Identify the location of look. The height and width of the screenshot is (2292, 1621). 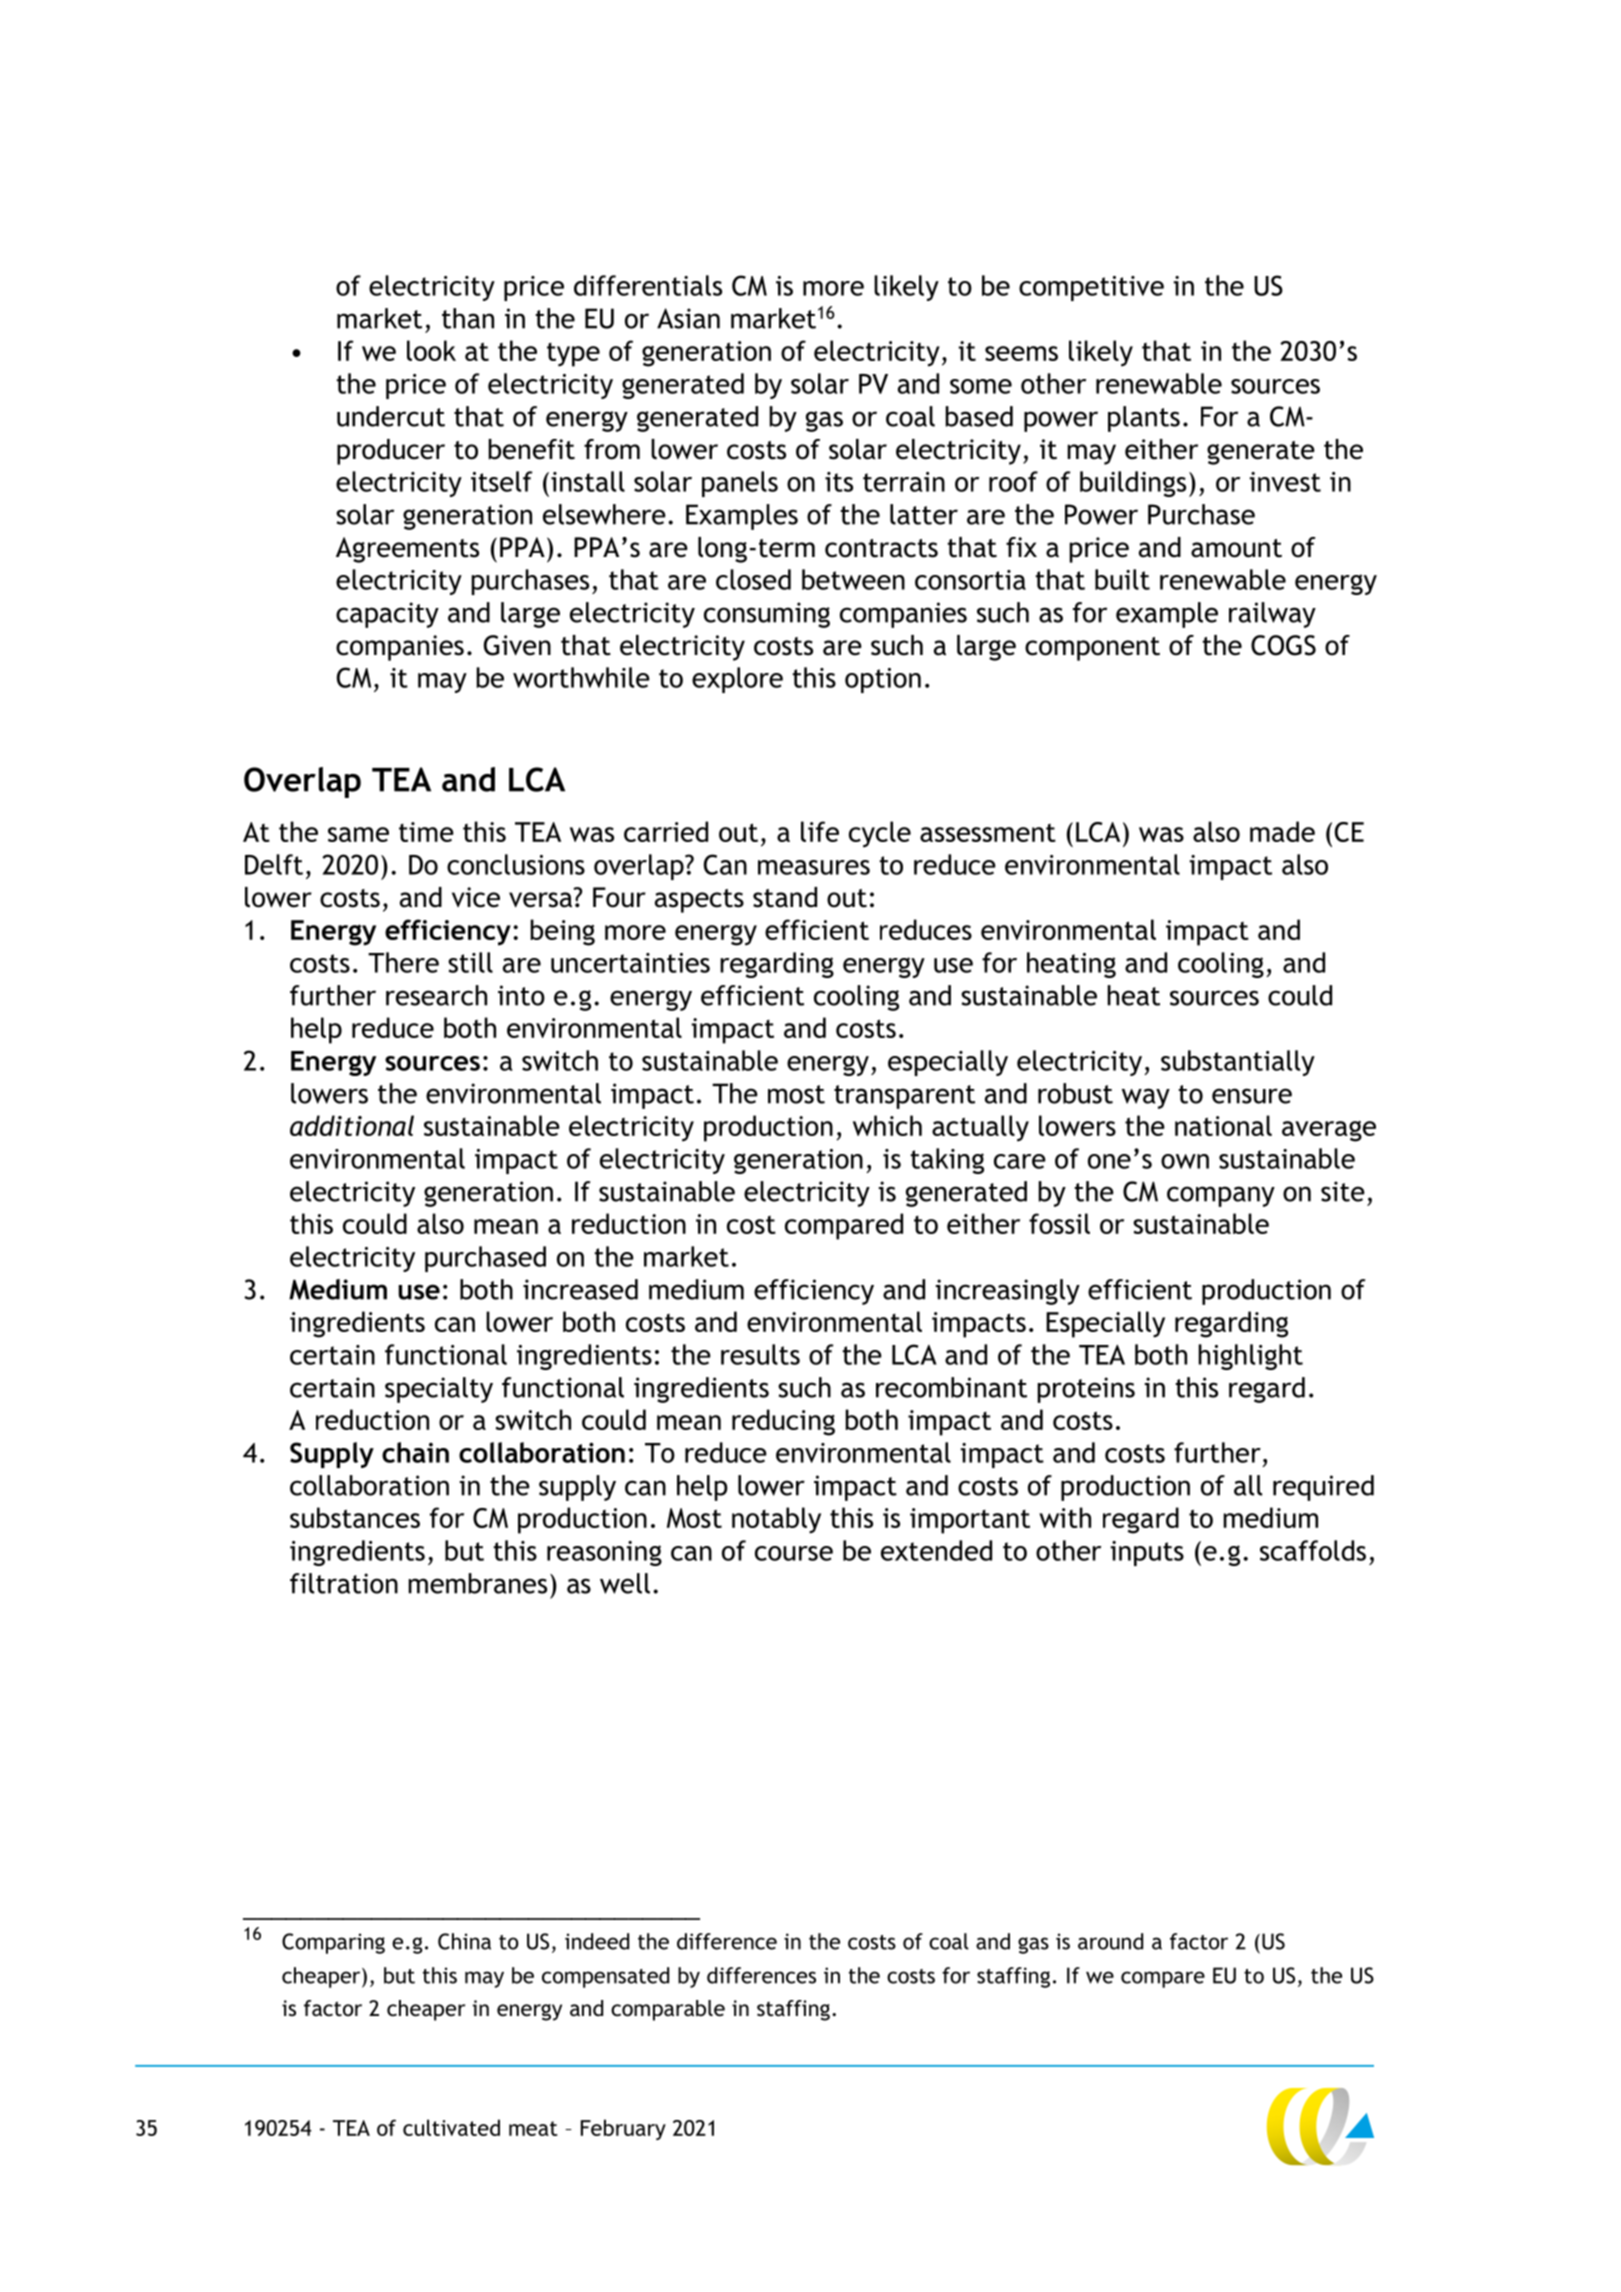
(431, 350).
